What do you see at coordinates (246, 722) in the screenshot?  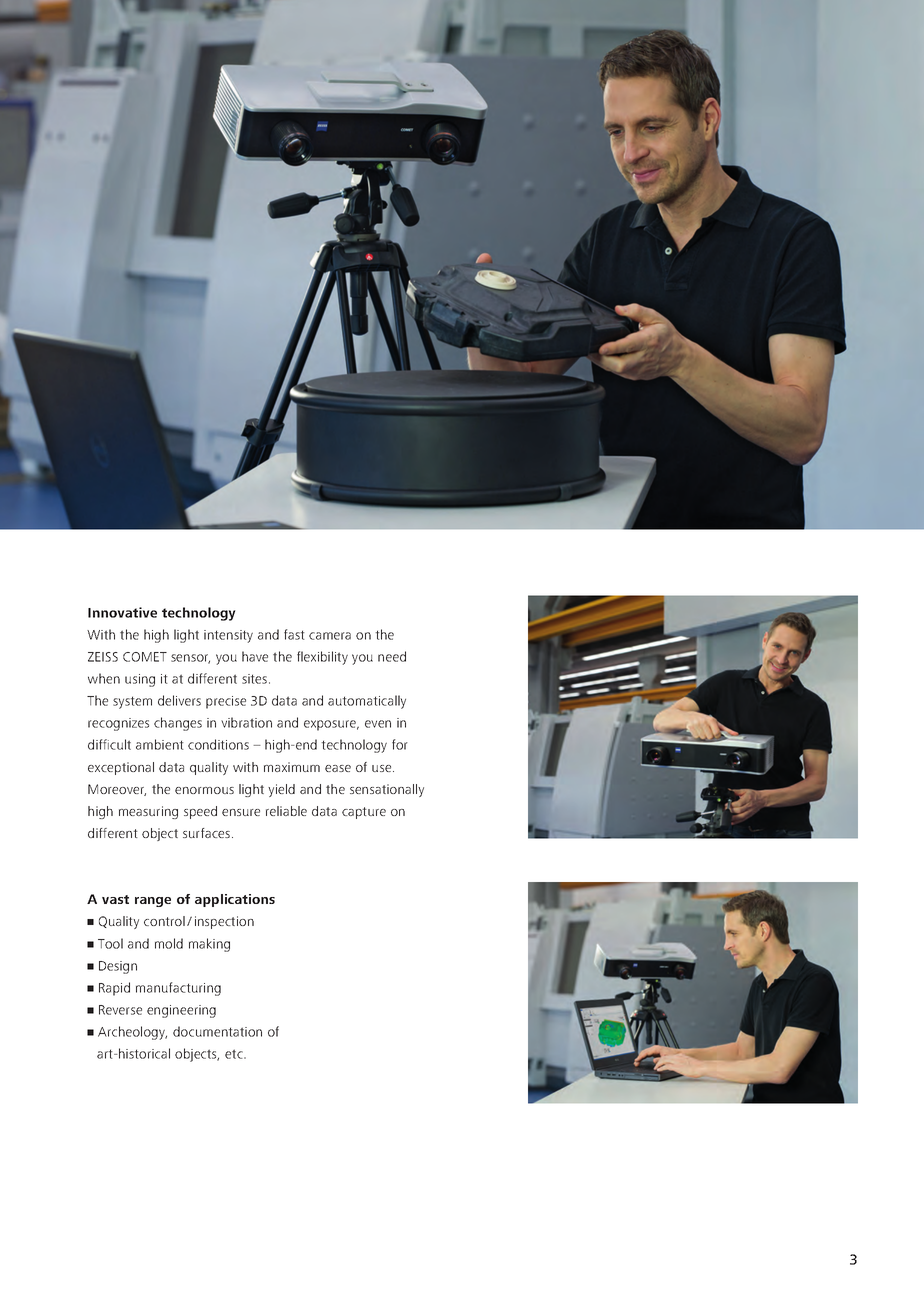 I see `vibration` at bounding box center [246, 722].
